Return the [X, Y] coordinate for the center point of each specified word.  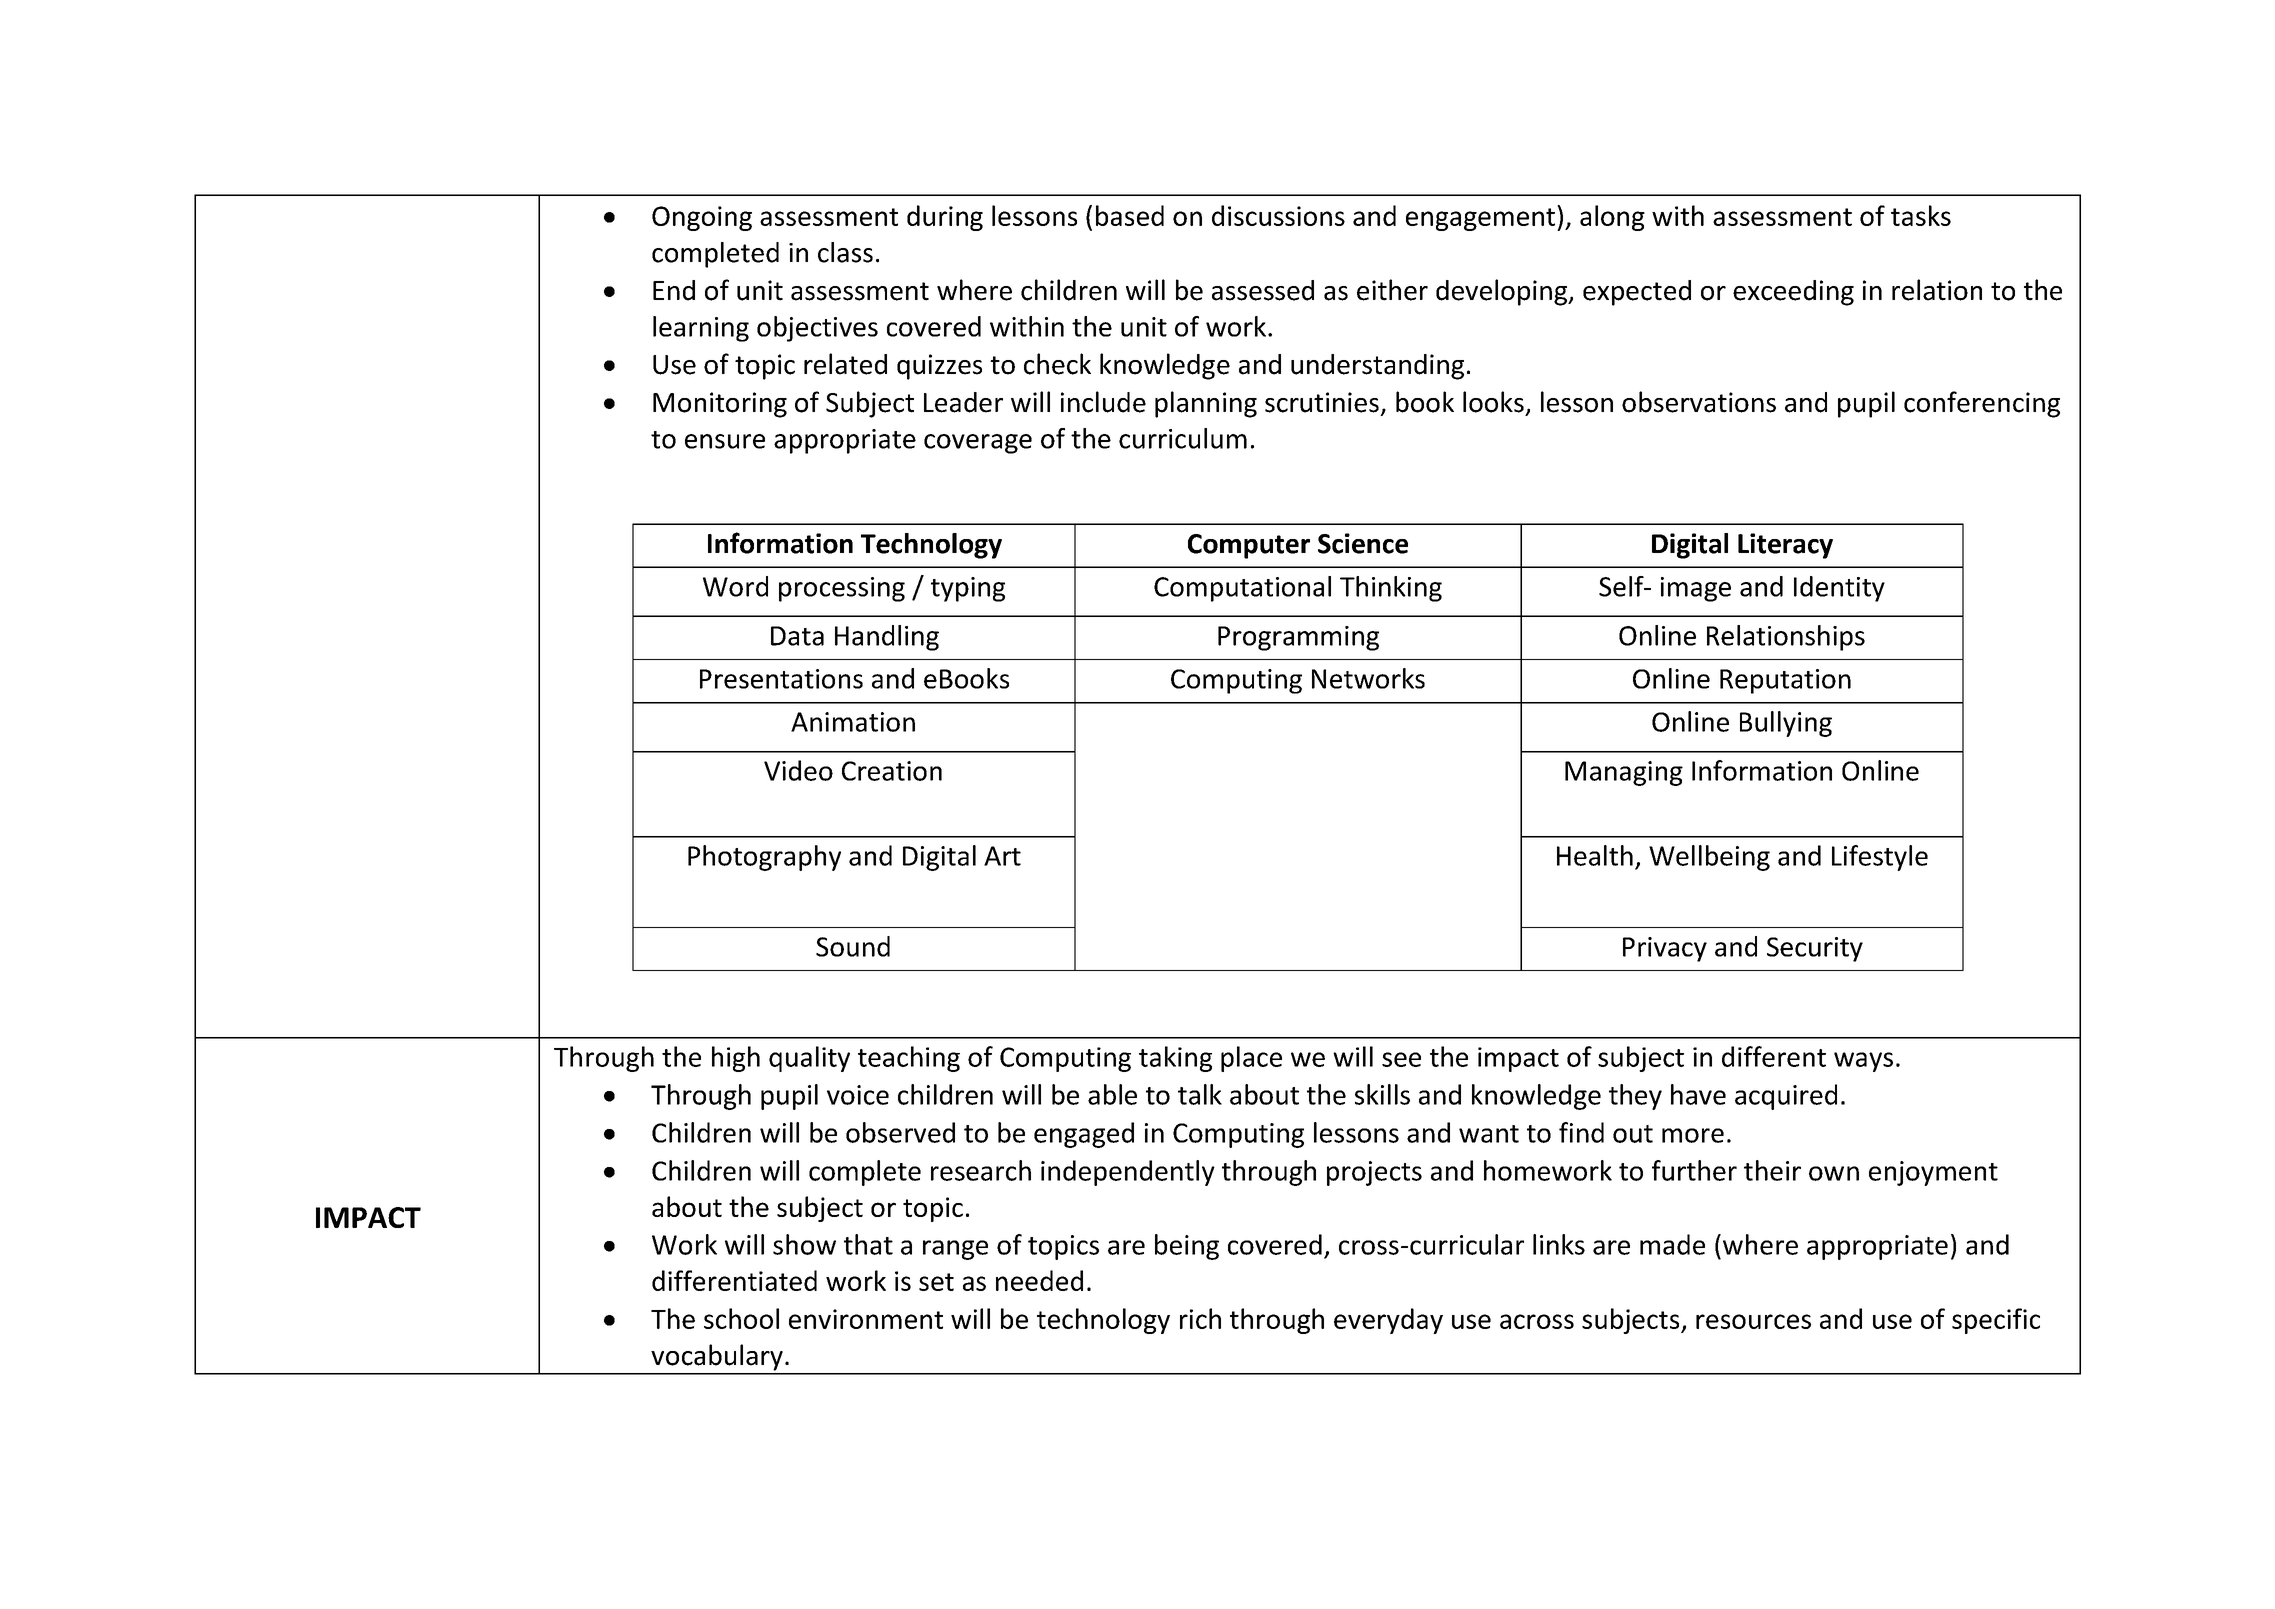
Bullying [1786, 724]
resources [1753, 1321]
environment [866, 1319]
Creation [892, 771]
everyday [1388, 1321]
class [845, 252]
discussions [1278, 215]
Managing [1624, 773]
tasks [1921, 215]
